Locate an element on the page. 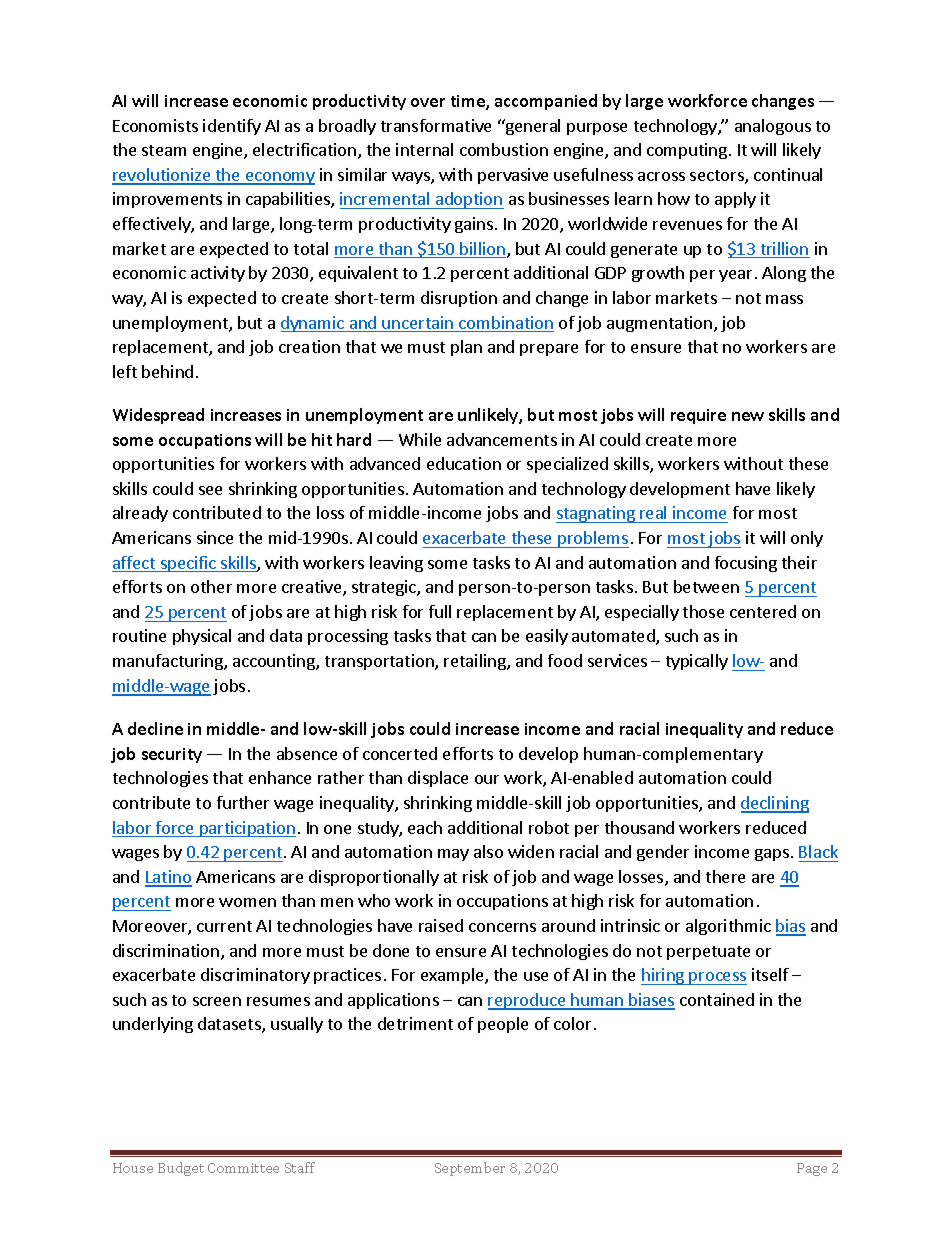 Image resolution: width=952 pixels, height=1233 pixels. current is located at coordinates (224, 926).
